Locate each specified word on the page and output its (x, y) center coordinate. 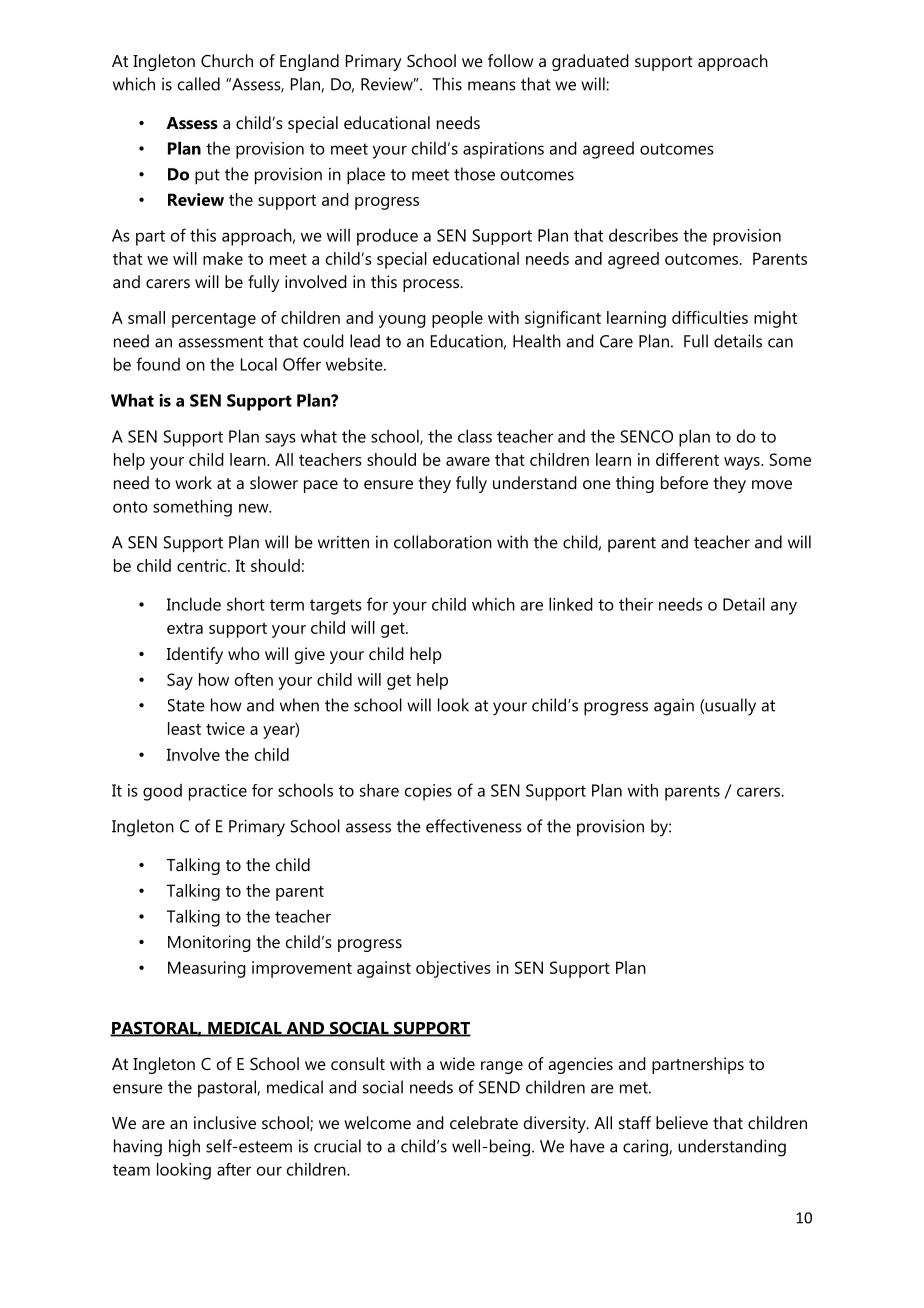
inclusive (225, 1122)
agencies (580, 1065)
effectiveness (474, 826)
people (457, 319)
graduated (590, 62)
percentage (214, 320)
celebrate (484, 1122)
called (199, 84)
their (636, 604)
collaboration (443, 542)
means (492, 86)
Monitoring (209, 943)
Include (194, 604)
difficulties (710, 317)
